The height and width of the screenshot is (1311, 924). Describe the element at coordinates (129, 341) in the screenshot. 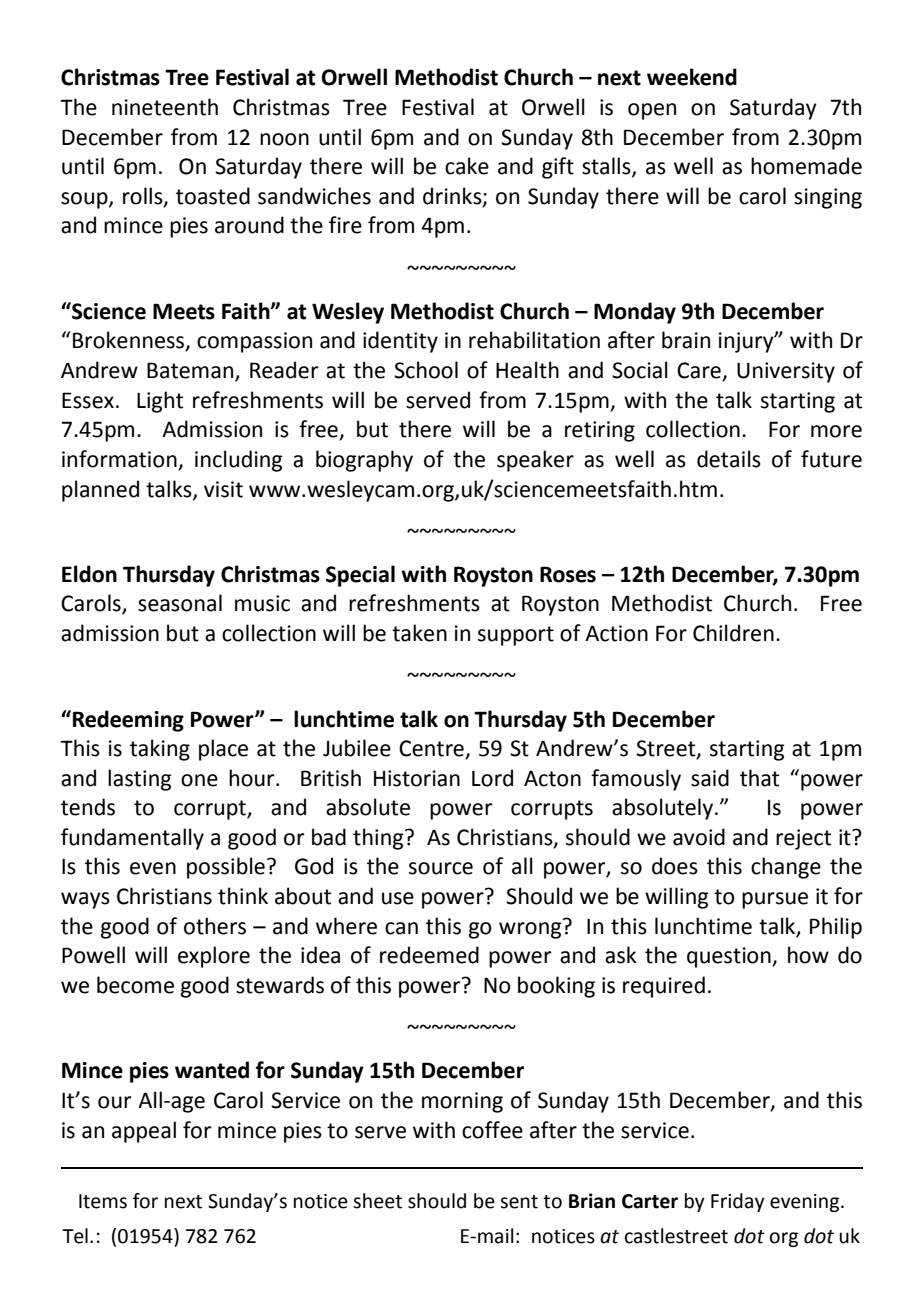

I see `Brokenness` at that location.
